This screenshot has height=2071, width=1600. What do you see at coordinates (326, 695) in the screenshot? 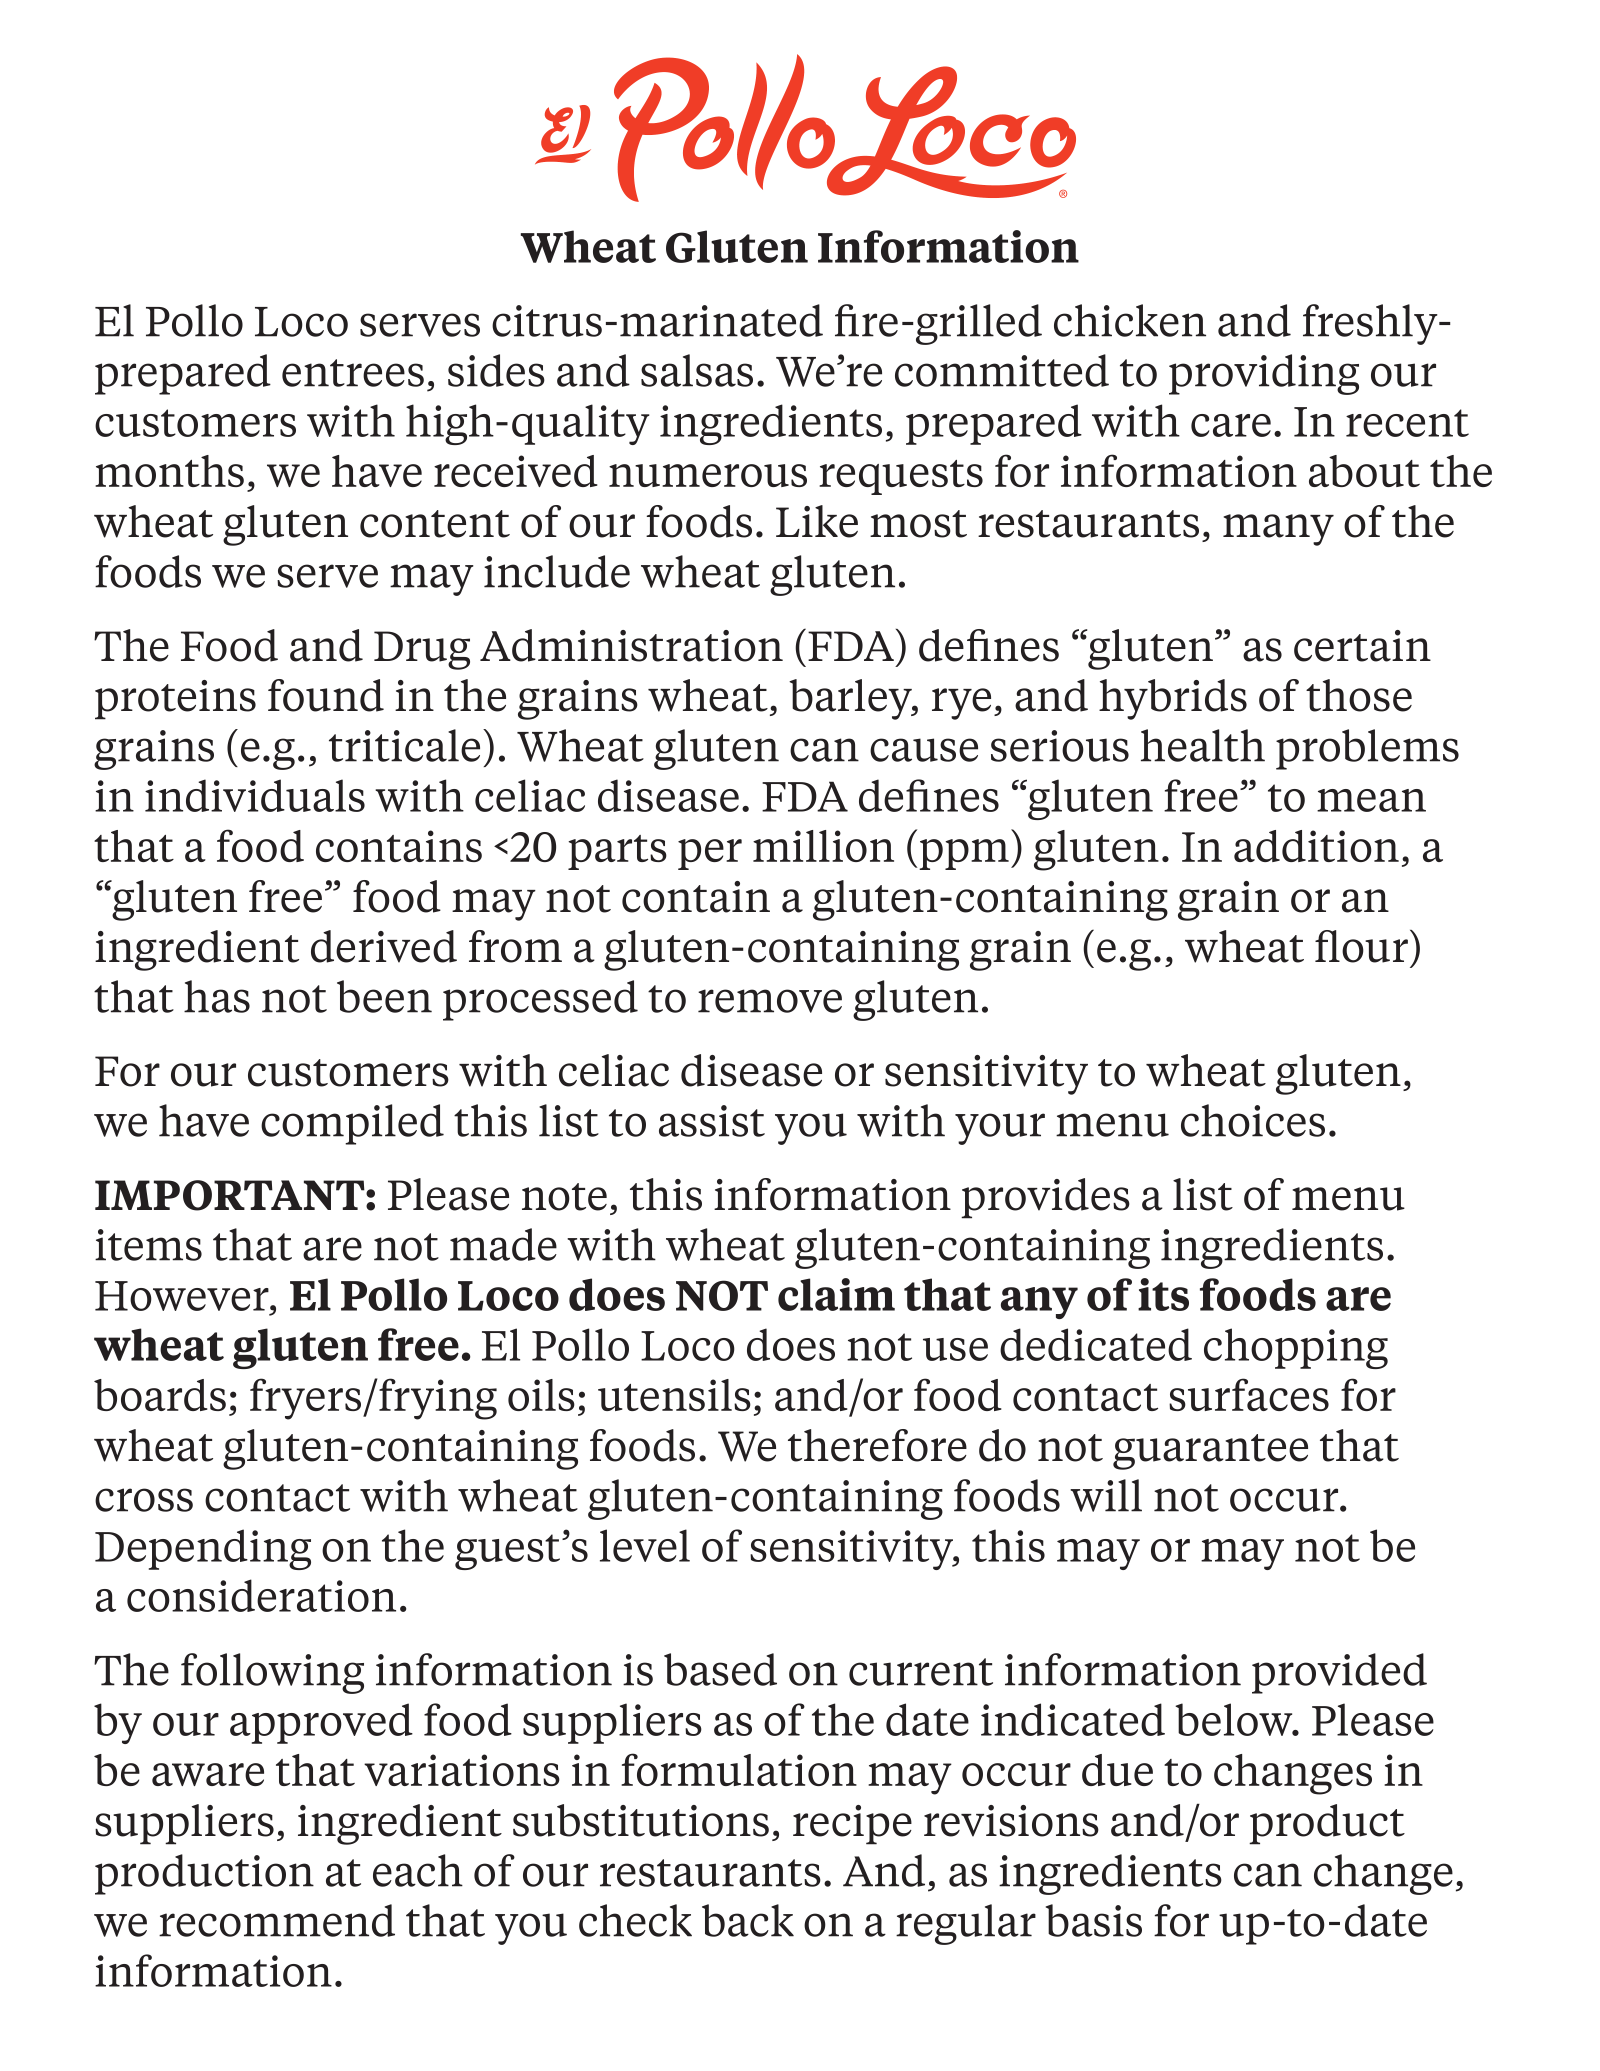
I see `found` at bounding box center [326, 695].
